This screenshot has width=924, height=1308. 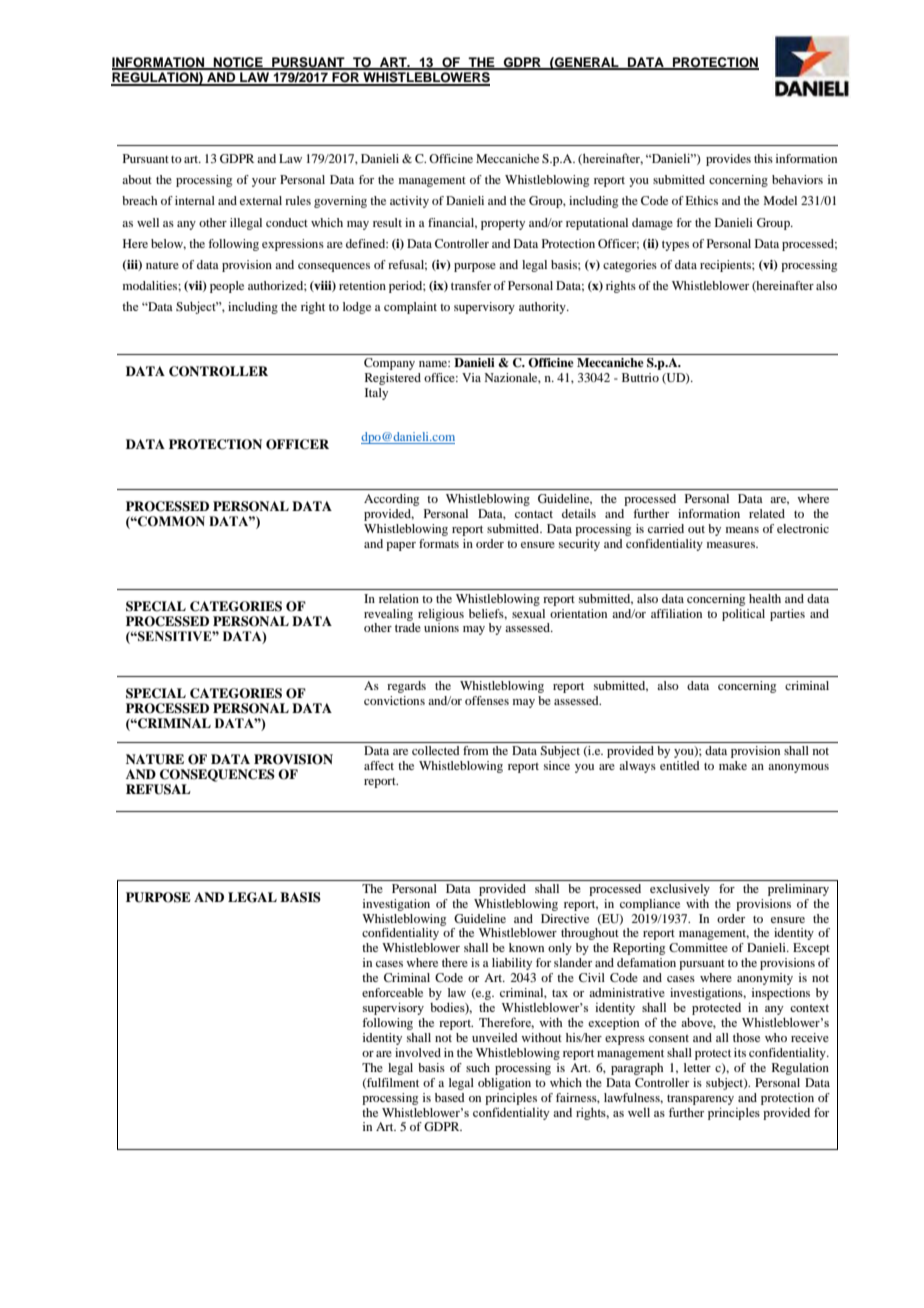 What do you see at coordinates (441, 615) in the screenshot?
I see `religious` at bounding box center [441, 615].
